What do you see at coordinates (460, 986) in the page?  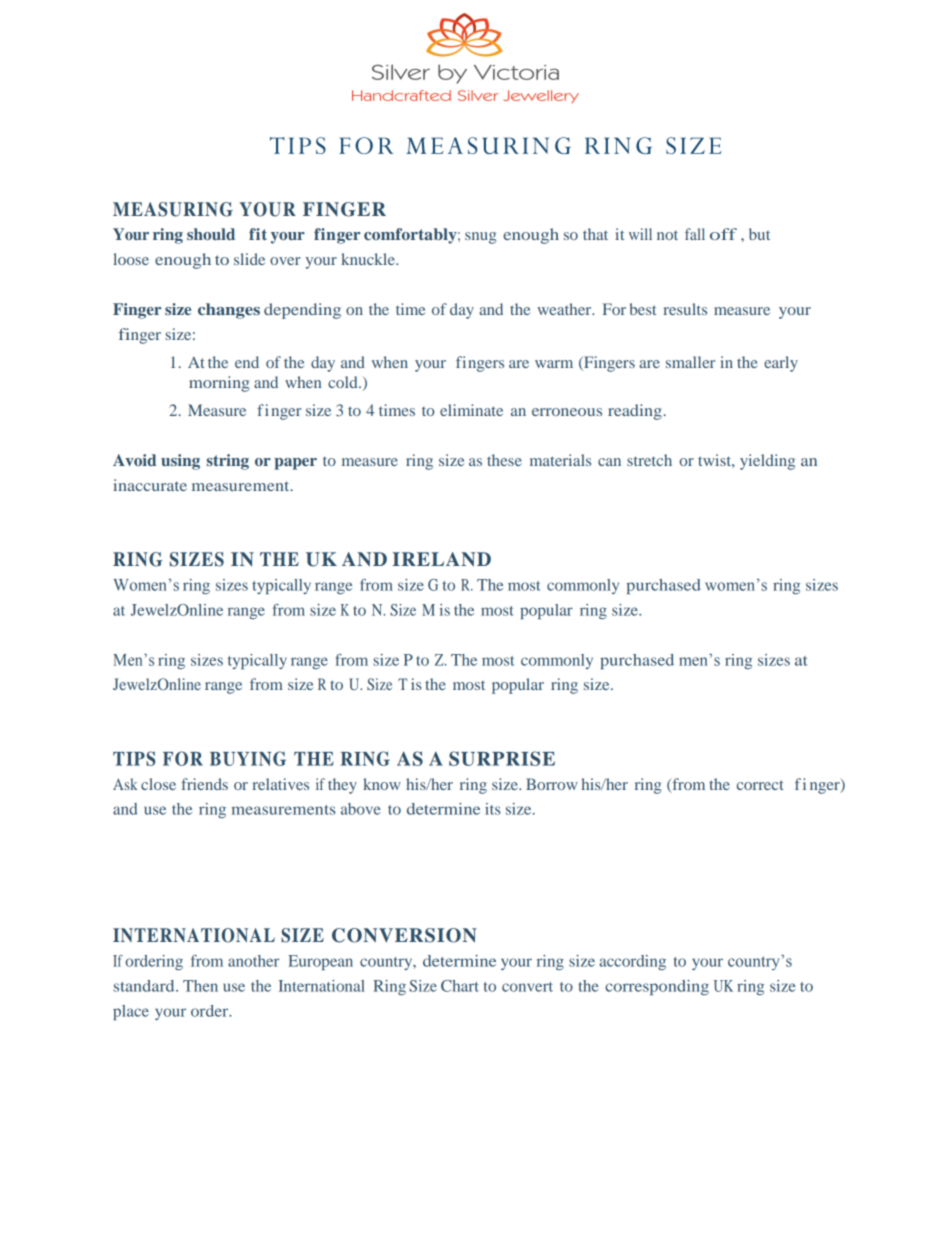 I see `Chart` at bounding box center [460, 986].
